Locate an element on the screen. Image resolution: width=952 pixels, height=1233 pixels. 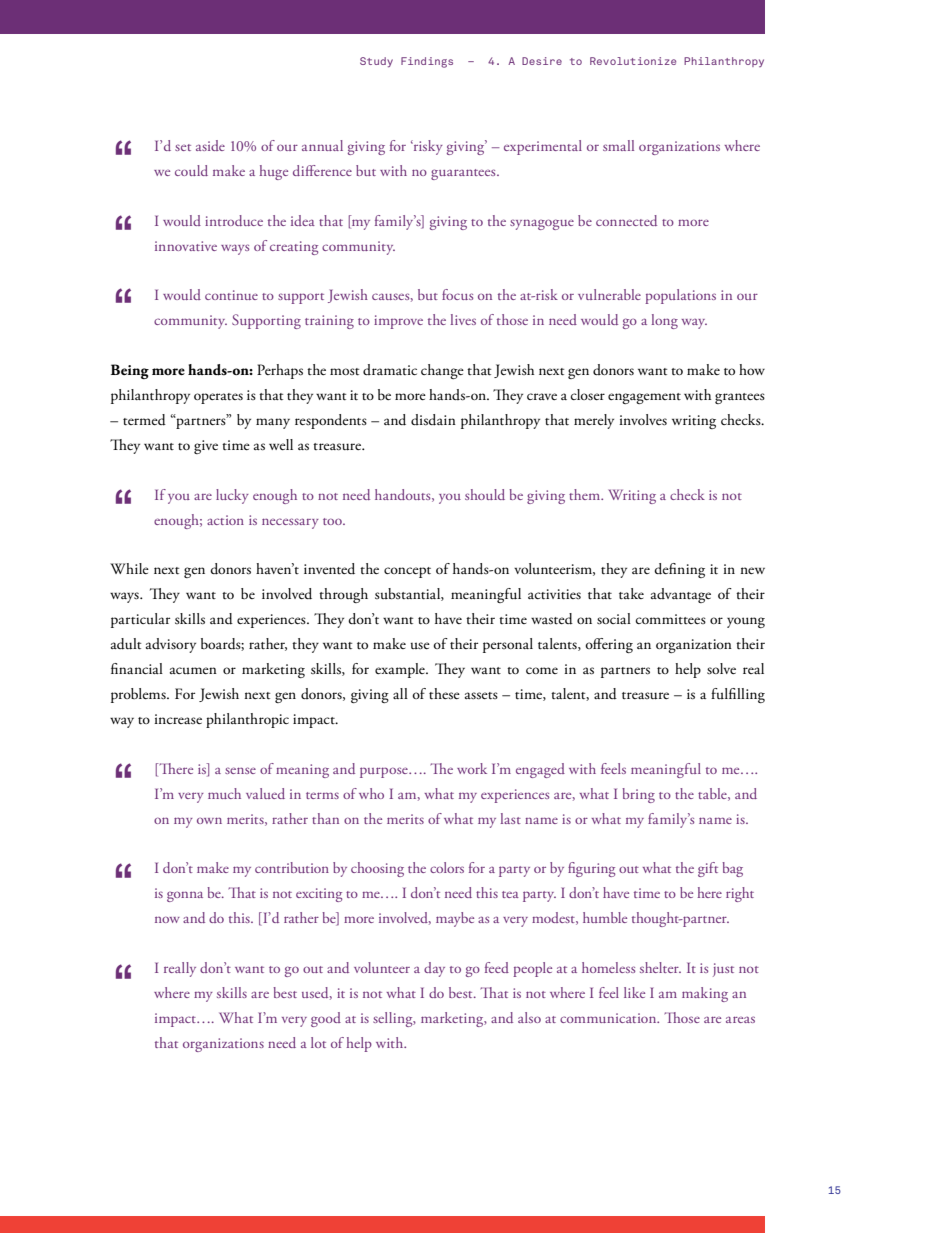
these is located at coordinates (444, 694).
